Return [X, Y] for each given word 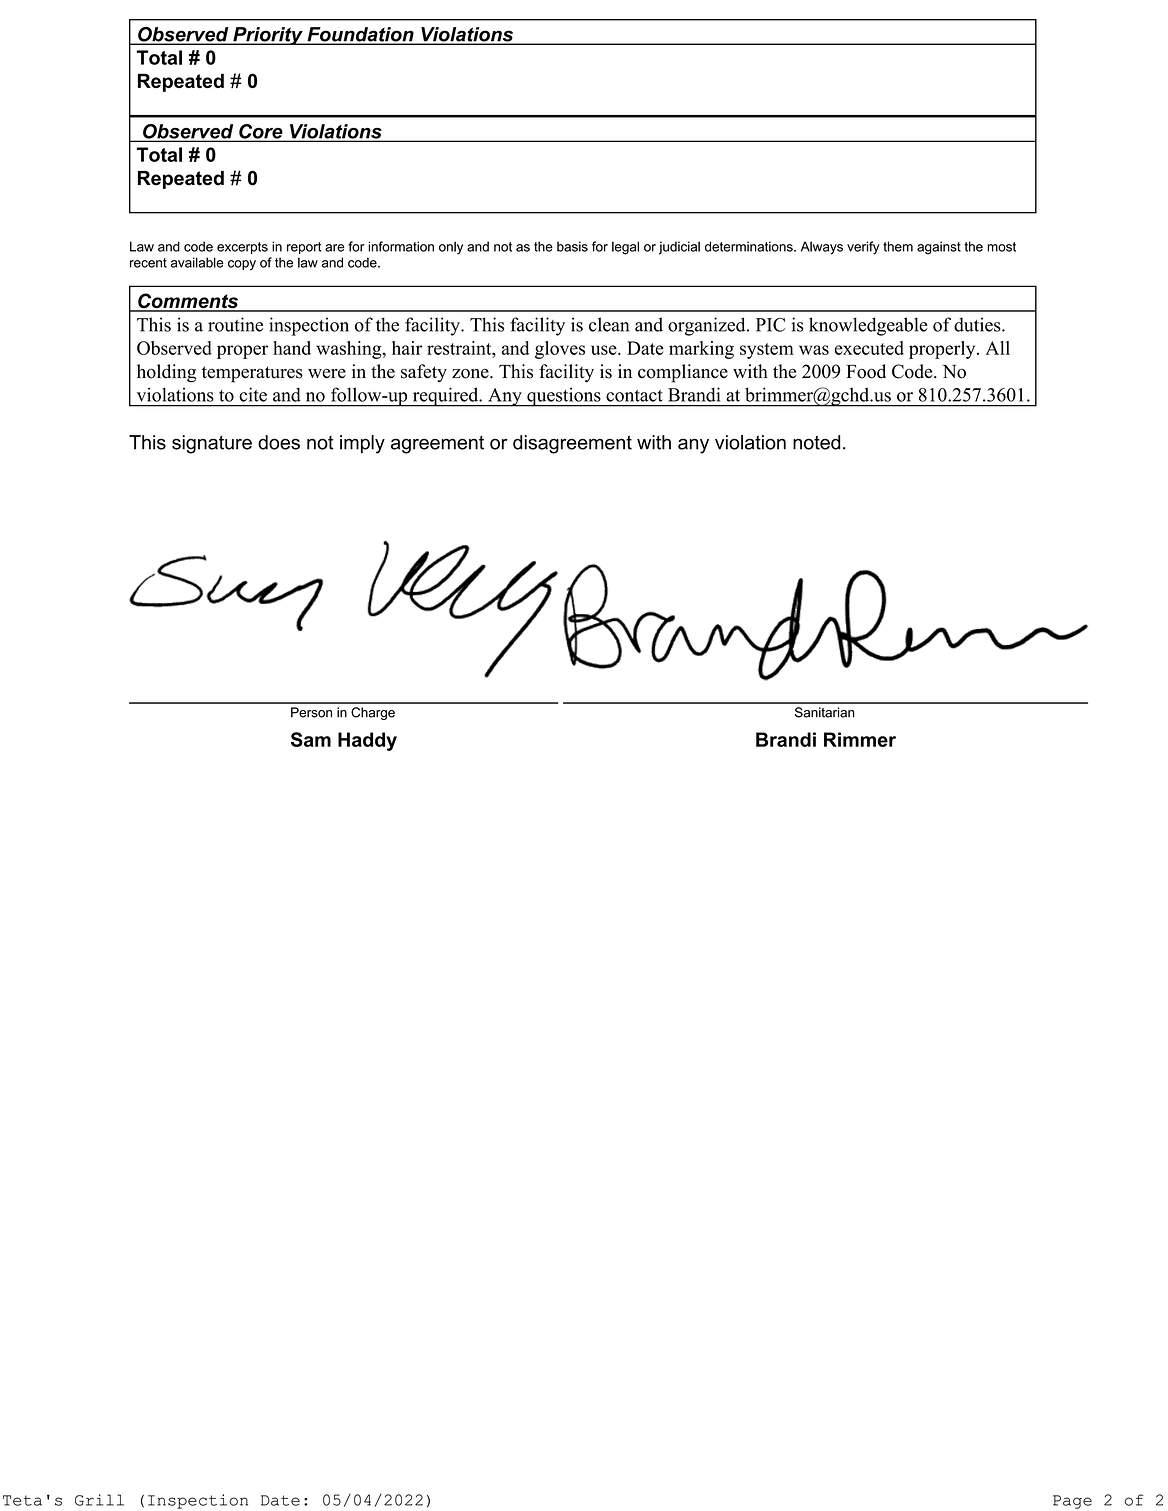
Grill [99, 1500]
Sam [311, 739]
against [939, 248]
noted [816, 442]
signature [212, 444]
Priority [268, 36]
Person [311, 712]
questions [564, 397]
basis [572, 246]
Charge [373, 713]
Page [1072, 1502]
